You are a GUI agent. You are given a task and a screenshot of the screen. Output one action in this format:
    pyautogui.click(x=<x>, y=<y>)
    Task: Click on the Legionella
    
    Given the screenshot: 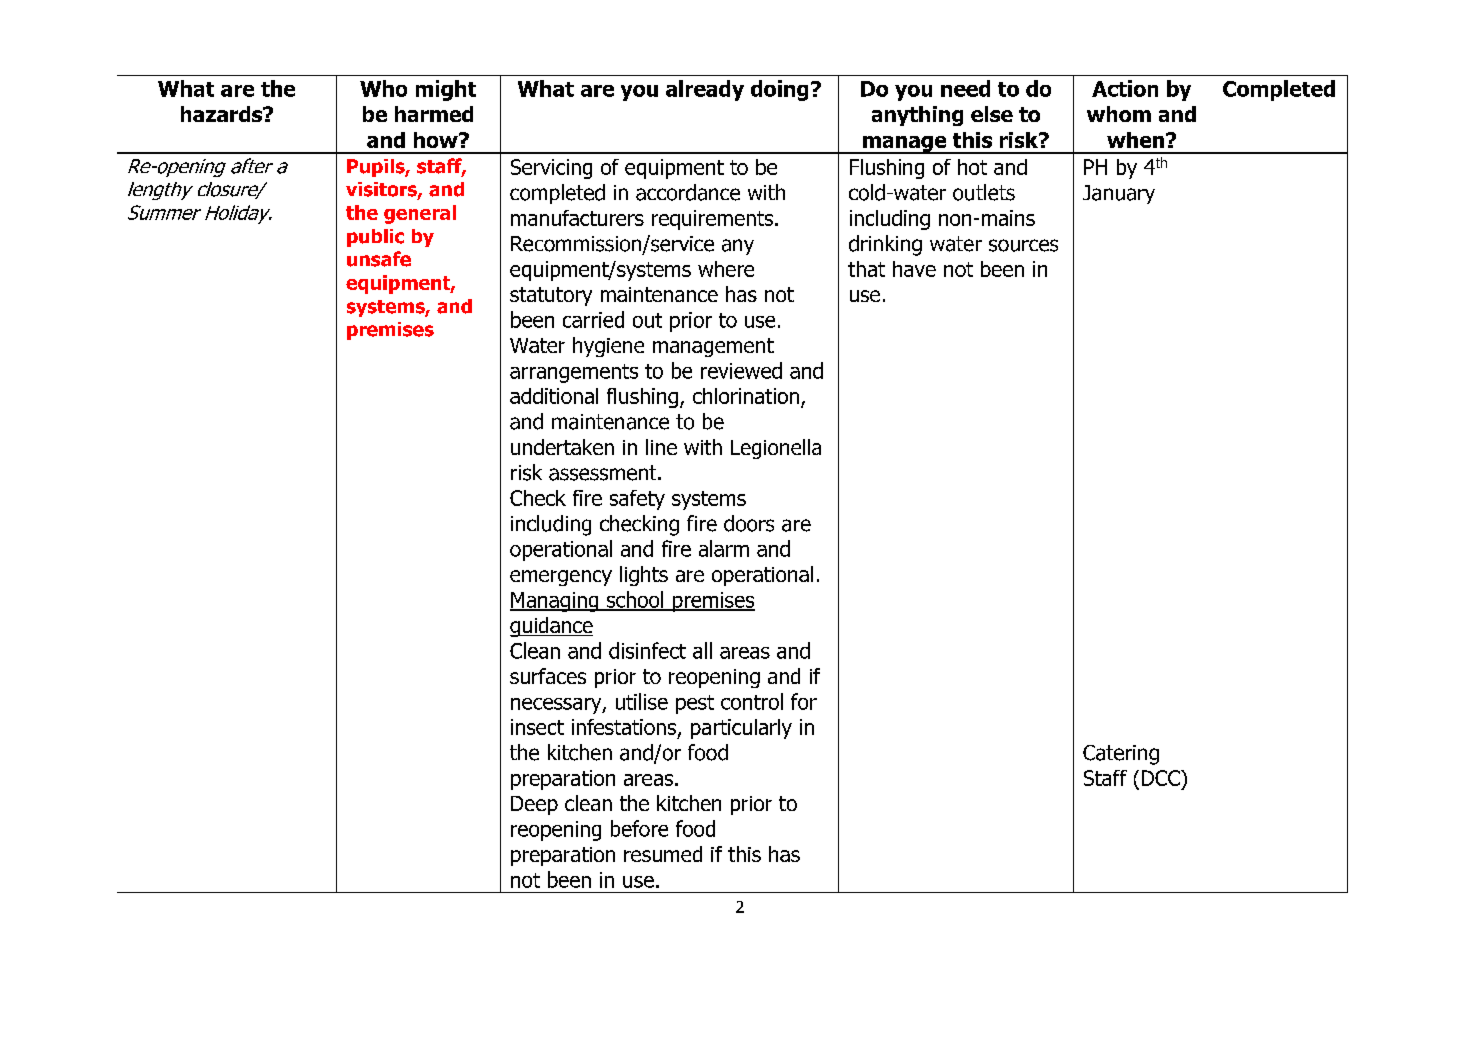 What is the action you would take?
    pyautogui.click(x=776, y=449)
